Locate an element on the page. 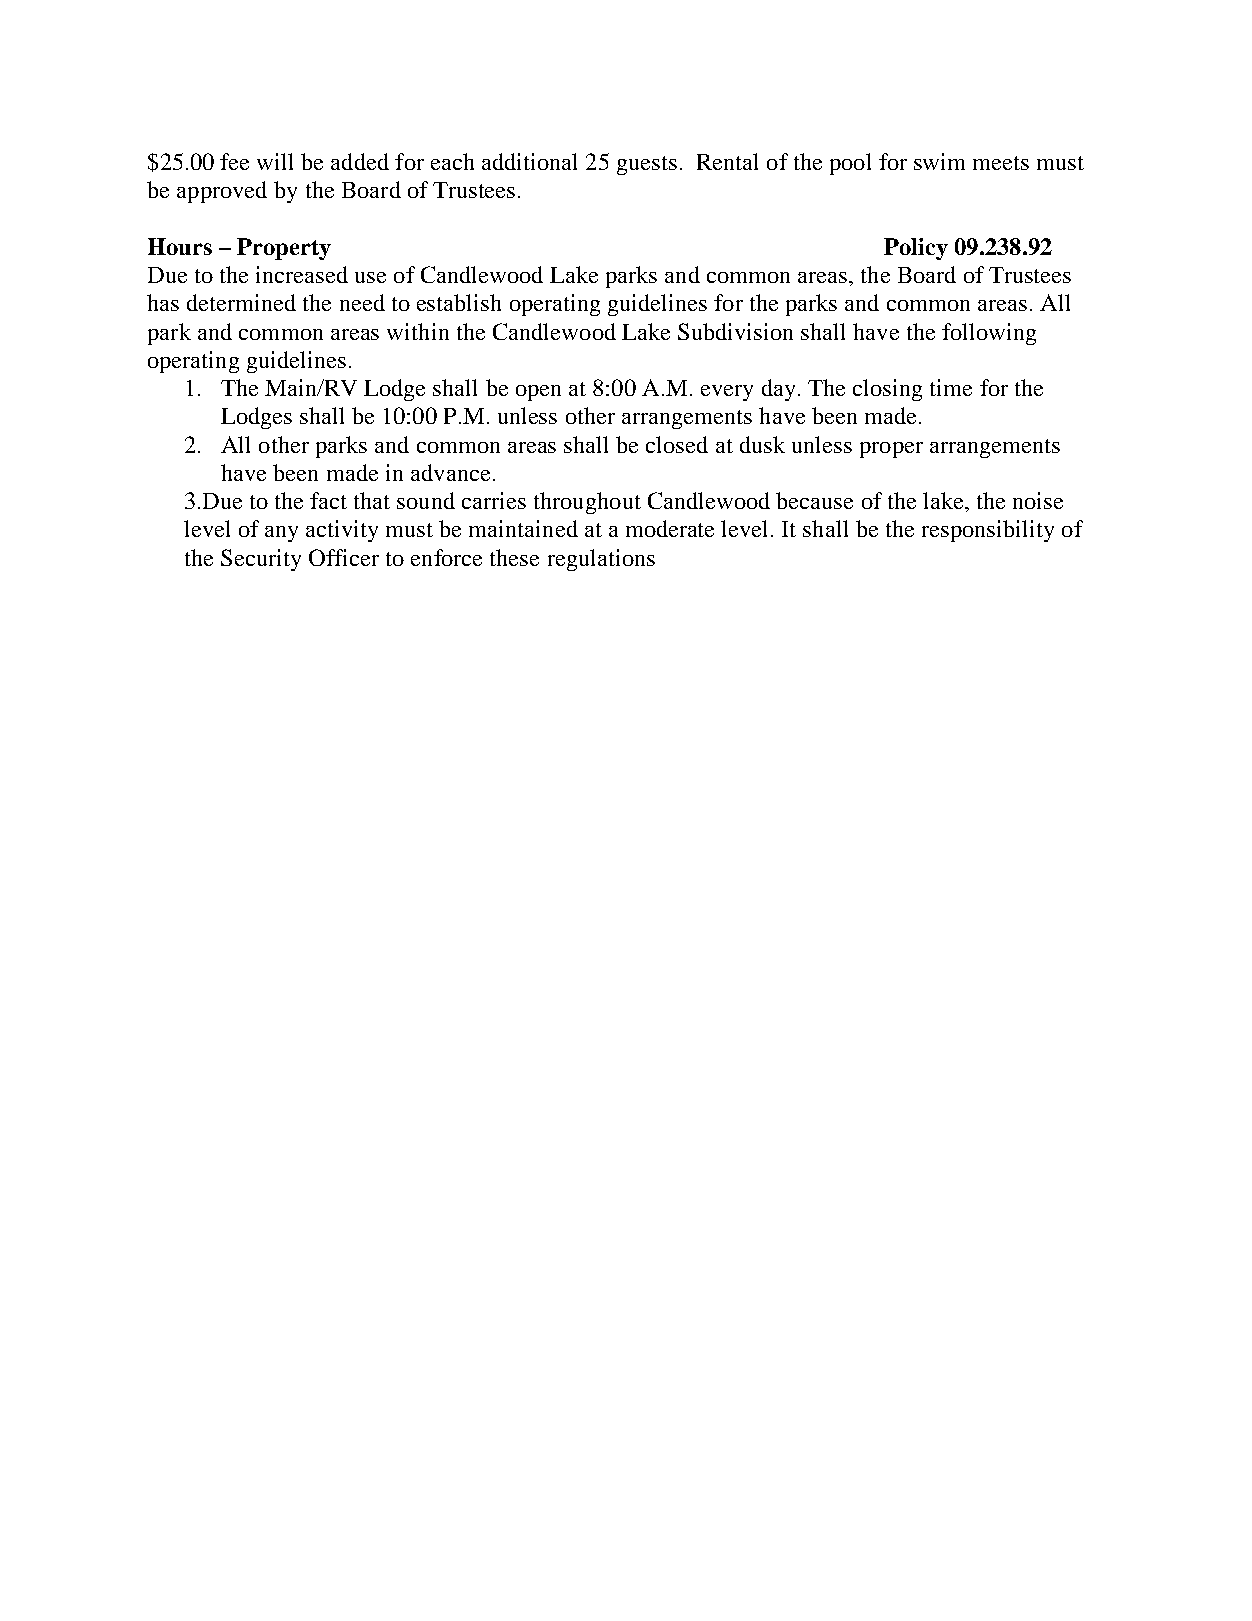  within is located at coordinates (418, 331).
